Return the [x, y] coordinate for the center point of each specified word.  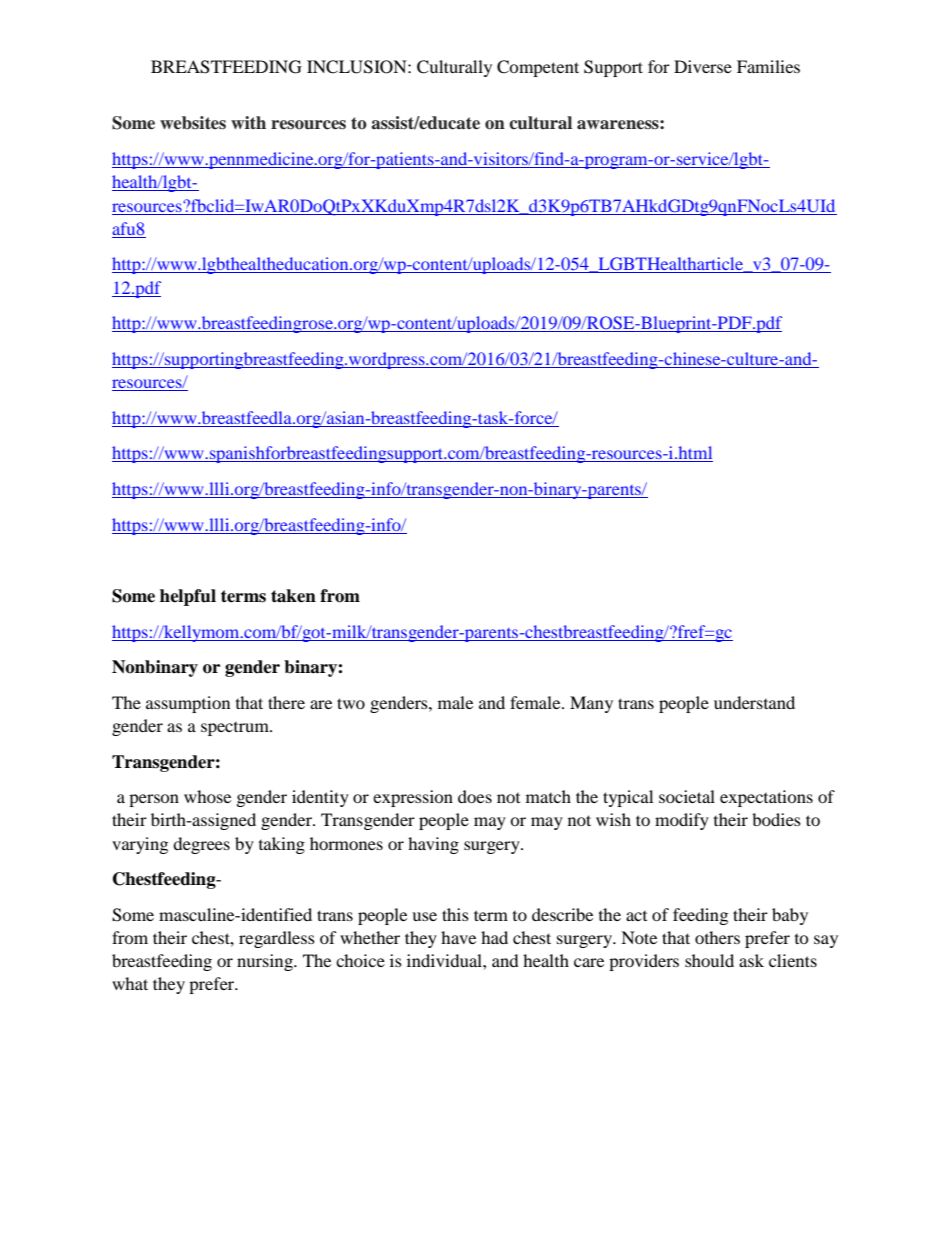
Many [591, 704]
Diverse [703, 66]
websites [193, 123]
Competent [538, 68]
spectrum [236, 729]
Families [768, 66]
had [494, 937]
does [475, 796]
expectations [766, 798]
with [248, 122]
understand [754, 702]
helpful [188, 597]
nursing [266, 962]
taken [293, 596]
